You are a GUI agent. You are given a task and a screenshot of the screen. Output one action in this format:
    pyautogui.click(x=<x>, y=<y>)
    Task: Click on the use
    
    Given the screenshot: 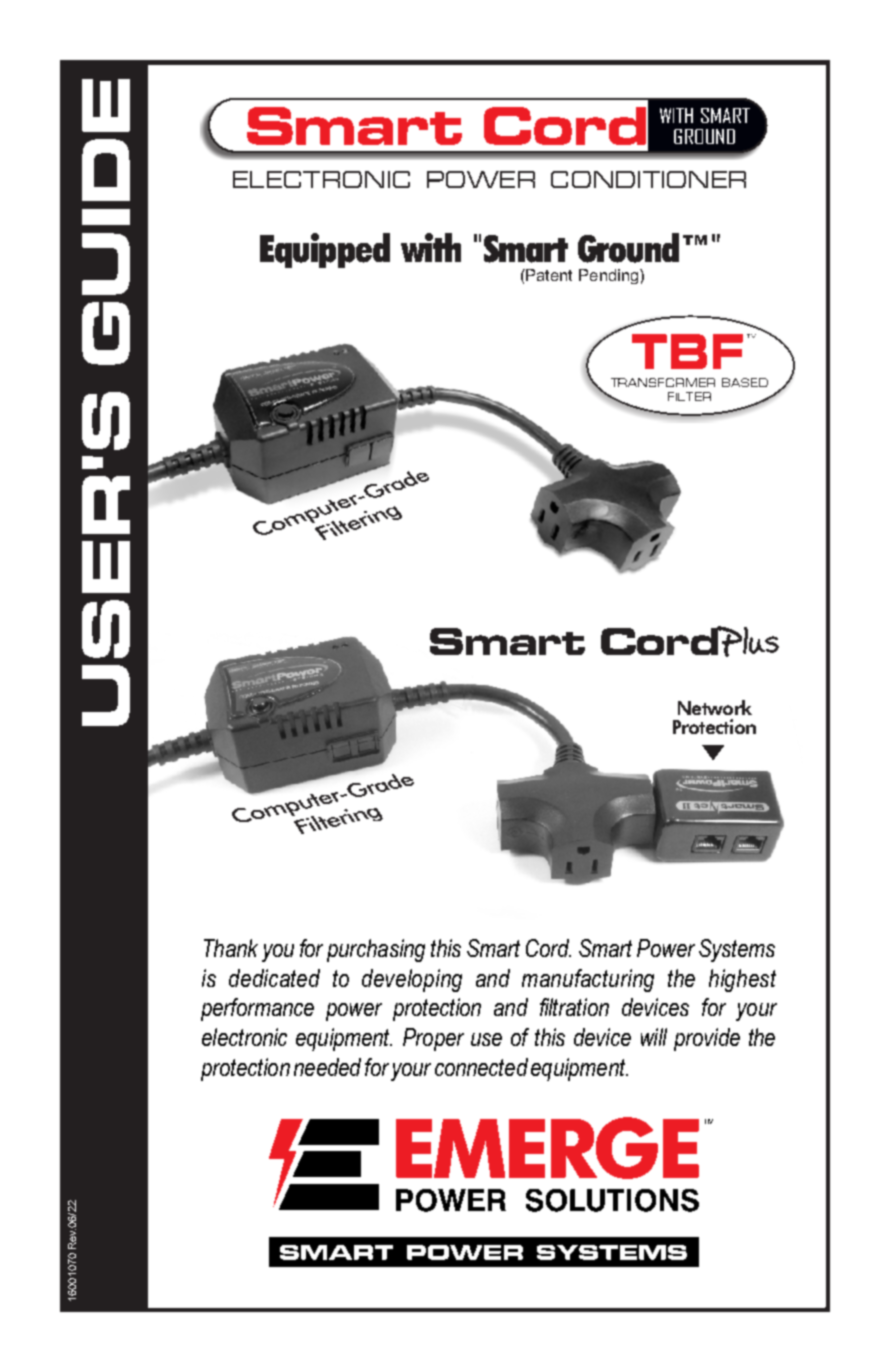 What is the action you would take?
    pyautogui.click(x=486, y=1039)
